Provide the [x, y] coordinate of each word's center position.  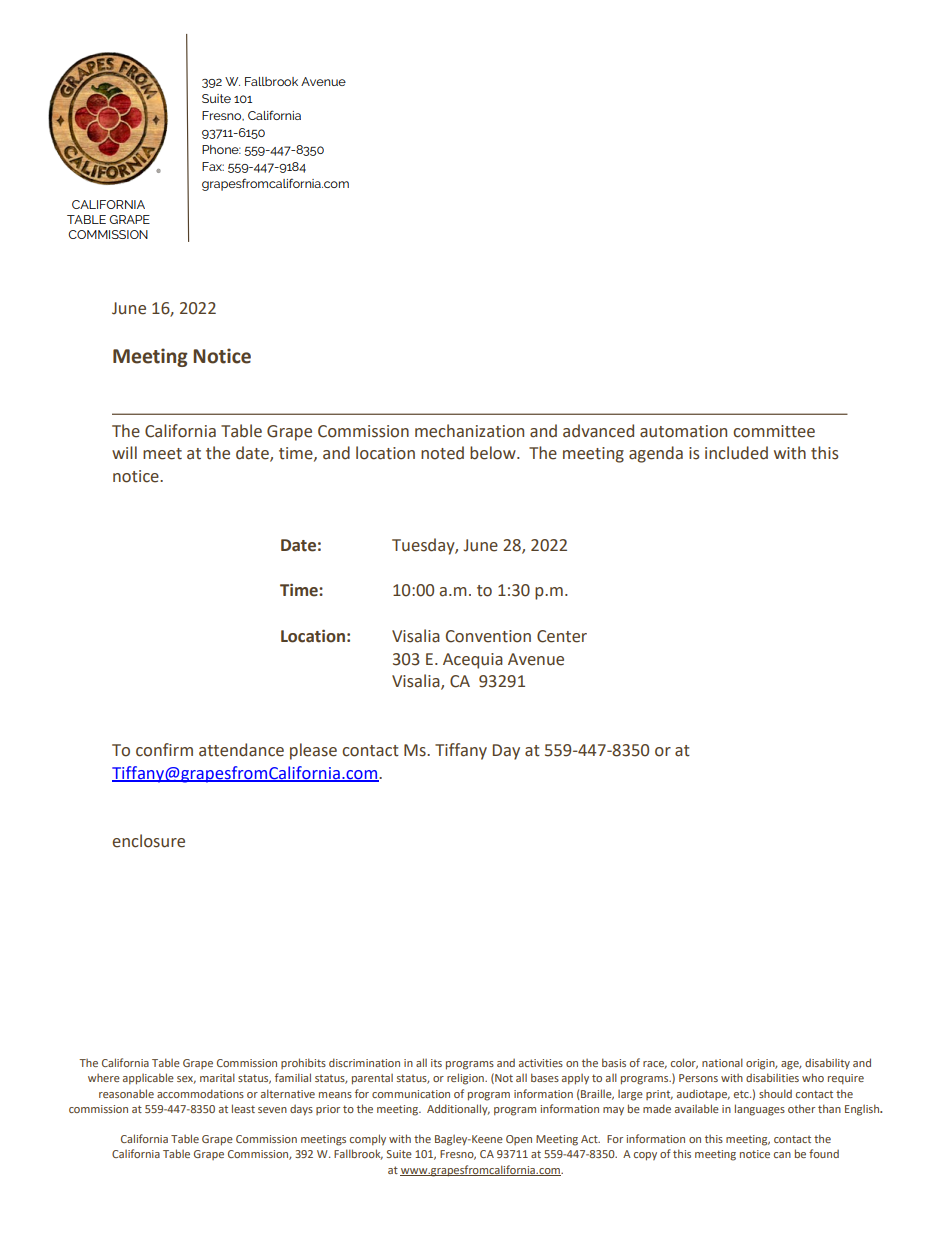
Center [562, 636]
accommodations [200, 1093]
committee [774, 431]
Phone [221, 149]
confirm [164, 750]
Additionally [458, 1109]
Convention [488, 636]
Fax [213, 166]
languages [760, 1110]
